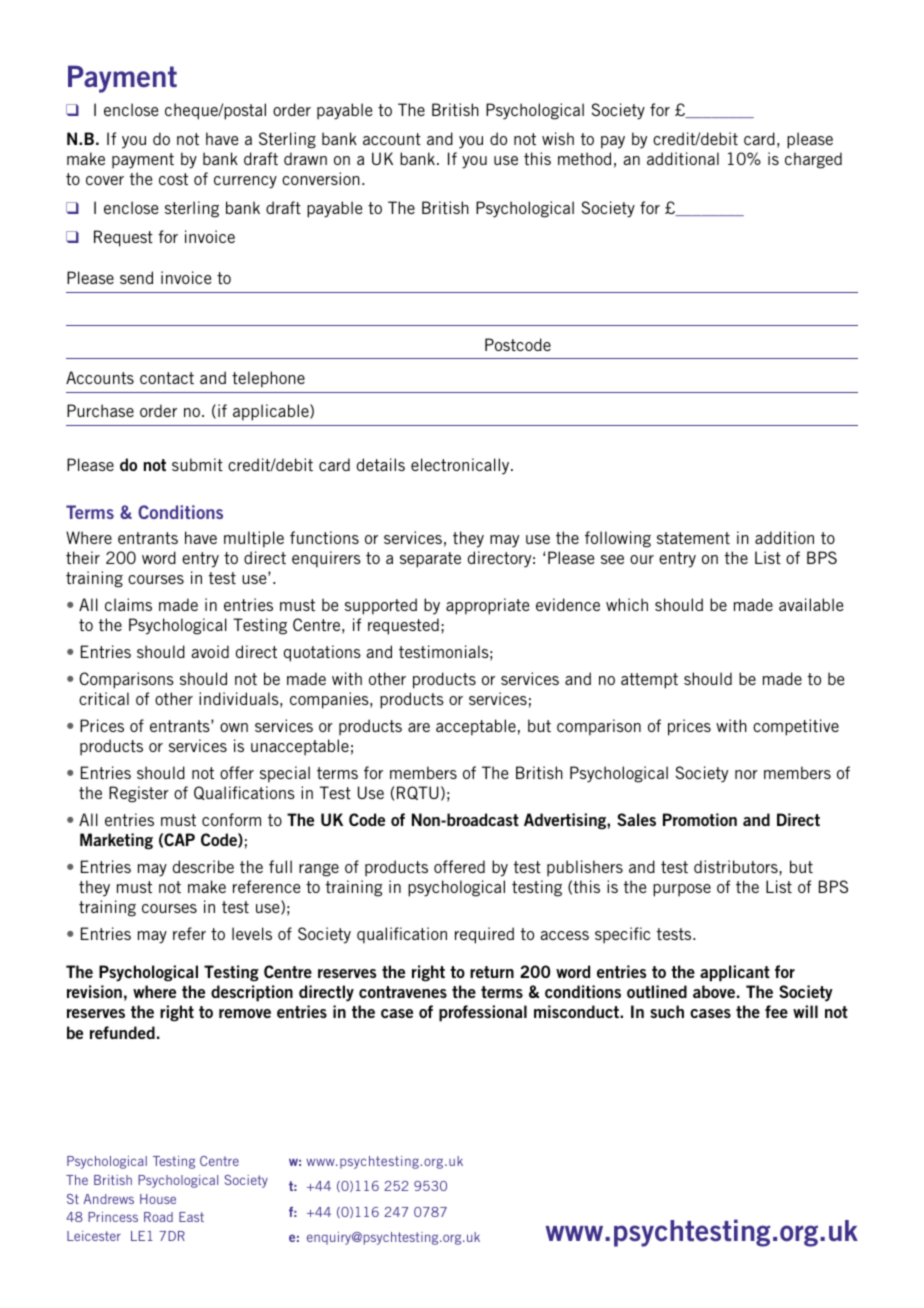 The width and height of the page is (924, 1308). What do you see at coordinates (158, 1199) in the page?
I see `House` at bounding box center [158, 1199].
